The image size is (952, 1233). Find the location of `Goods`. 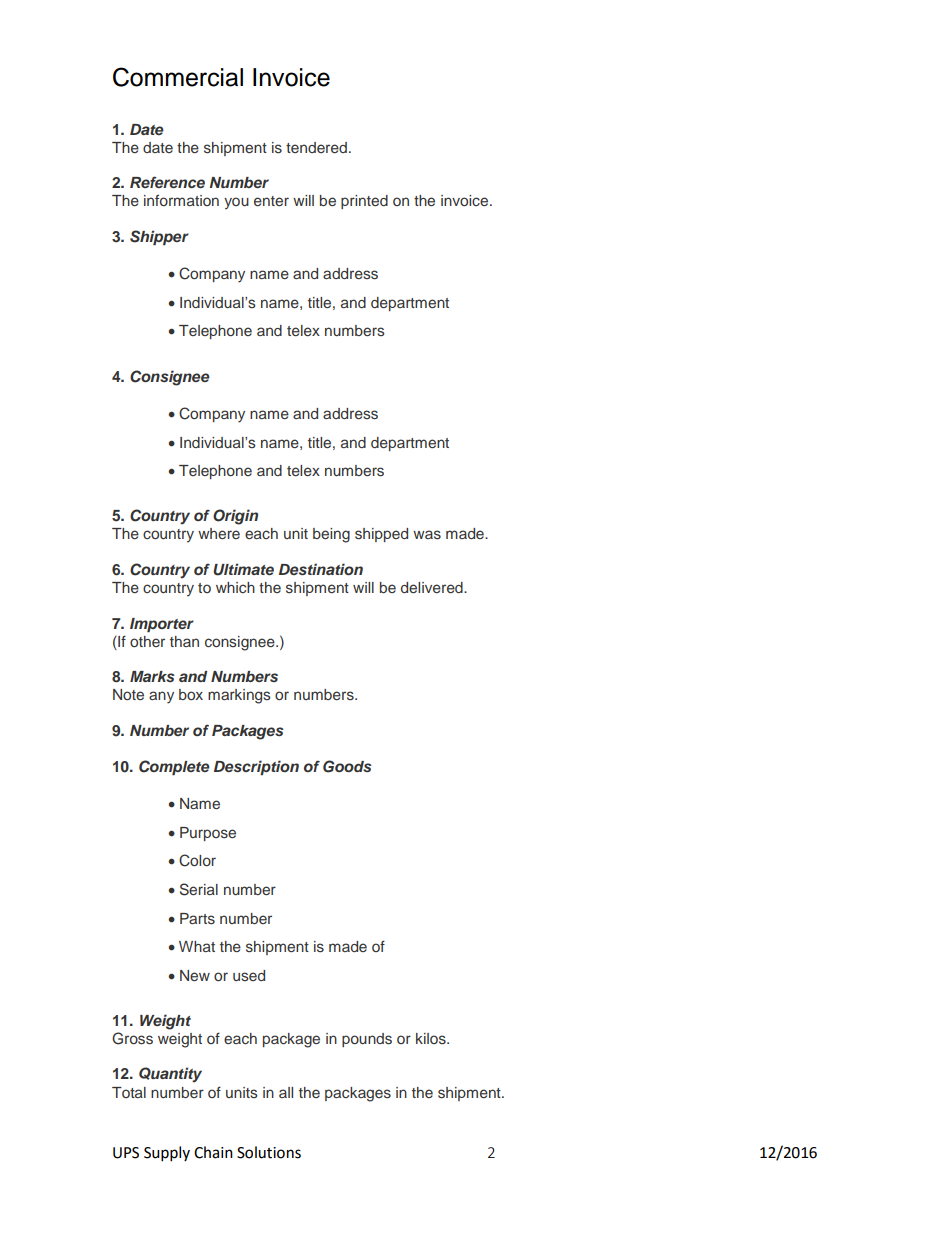

Goods is located at coordinates (347, 766).
